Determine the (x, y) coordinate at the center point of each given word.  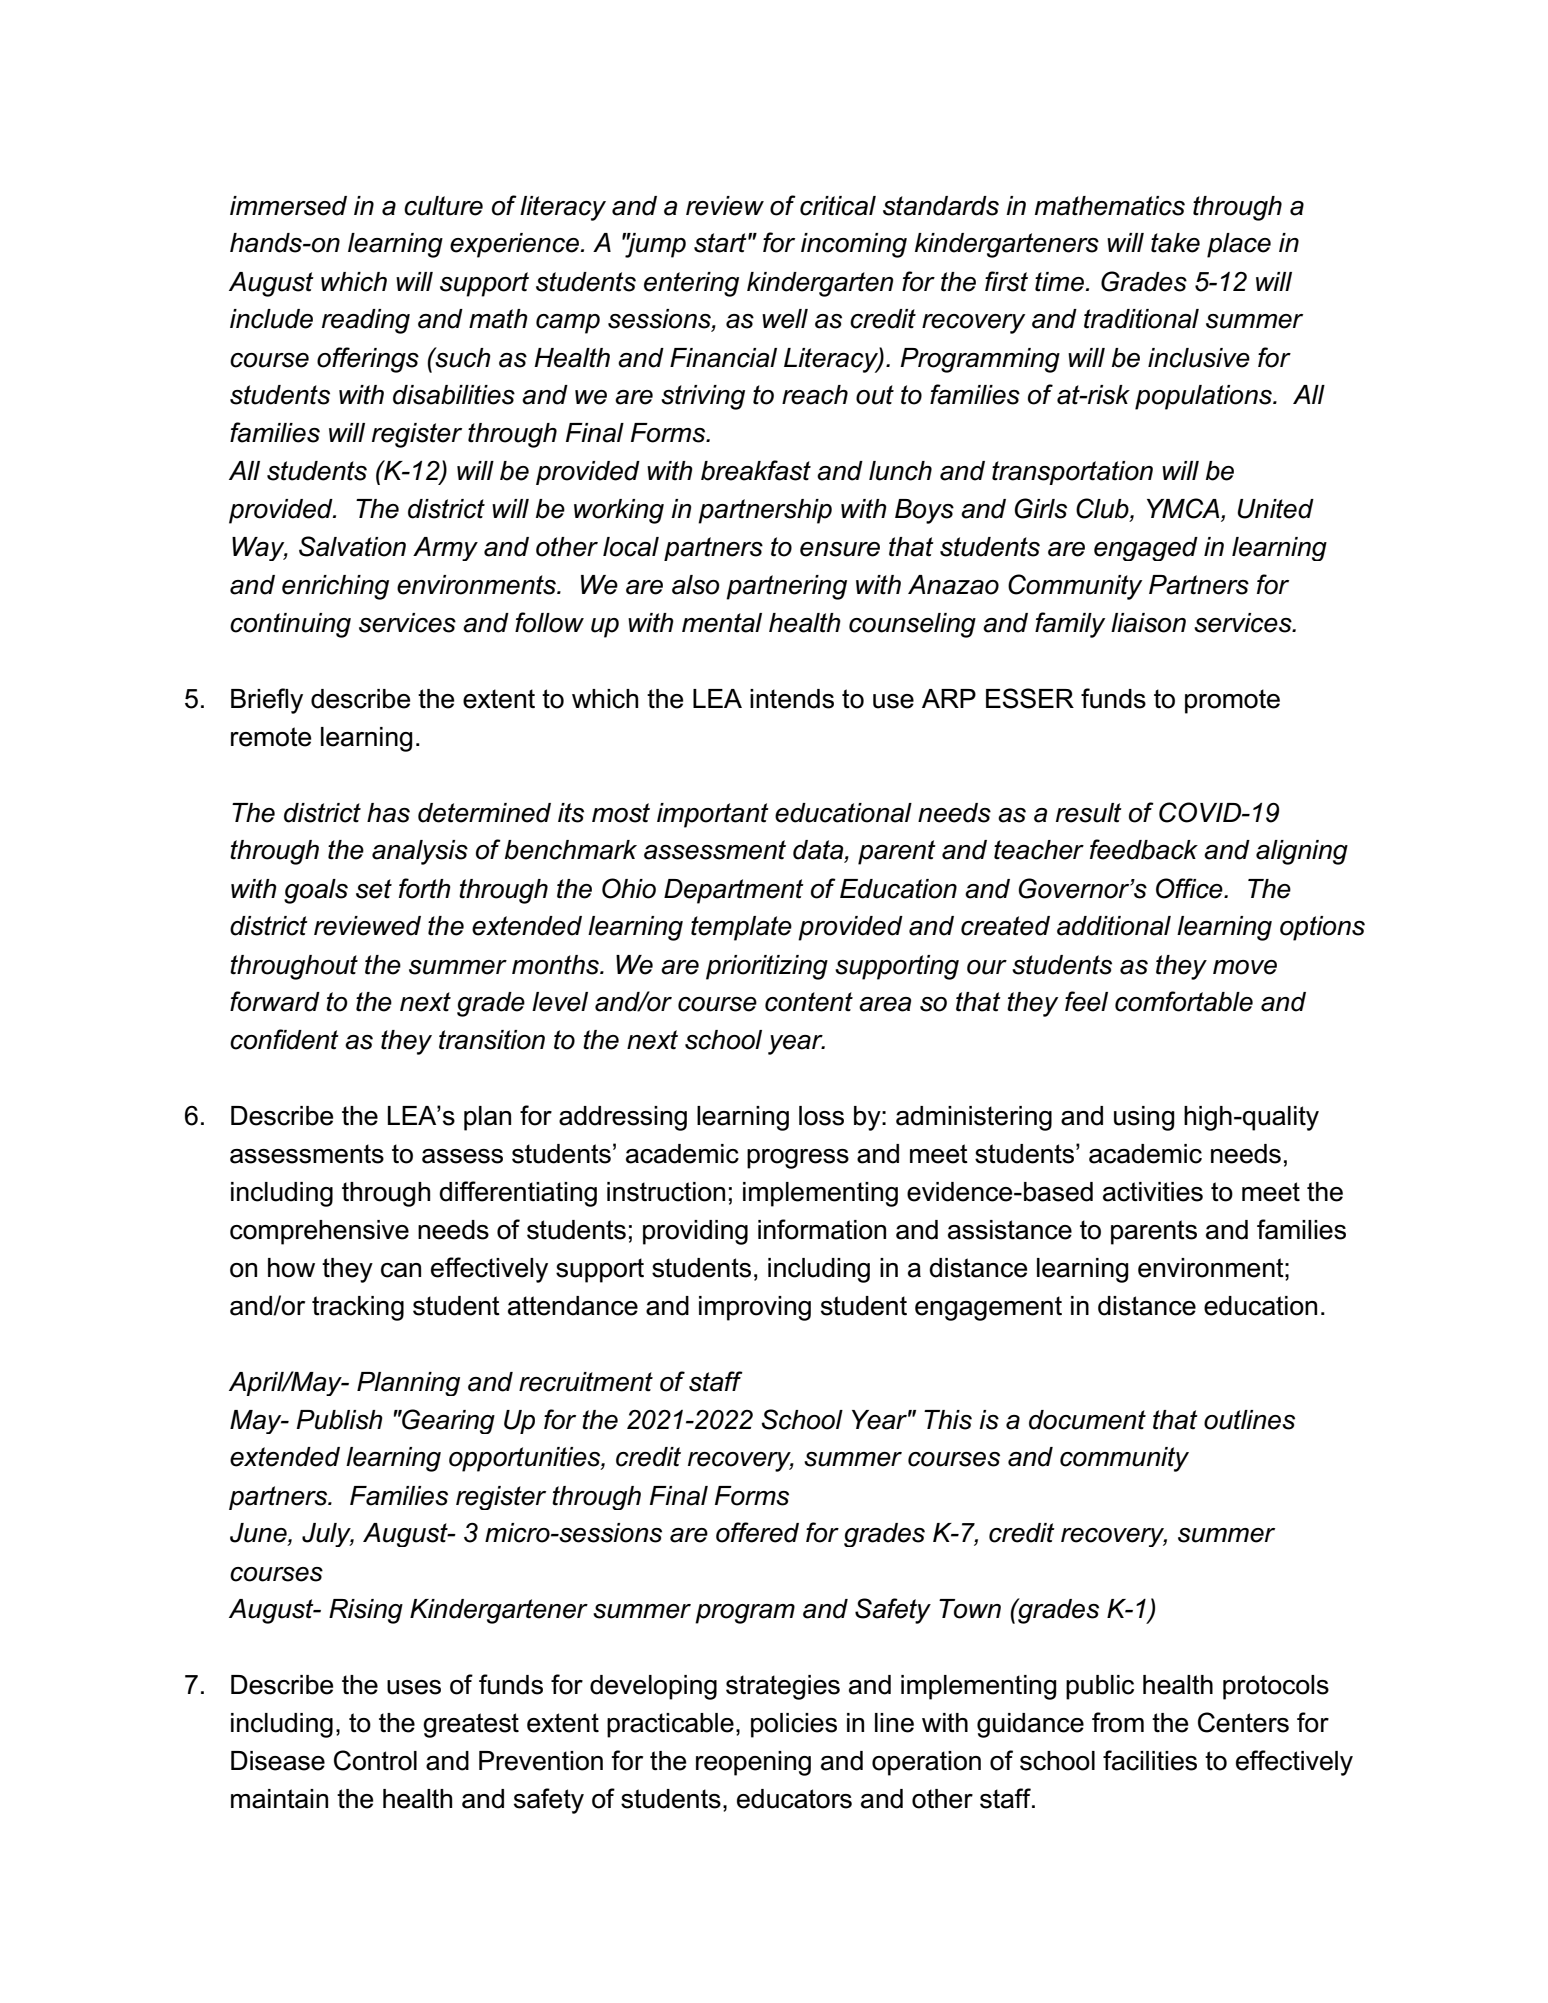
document (1087, 1420)
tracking (358, 1308)
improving (755, 1308)
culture (443, 206)
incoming (854, 245)
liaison (1148, 623)
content (809, 1002)
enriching (335, 587)
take (1175, 243)
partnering (786, 587)
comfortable (1184, 1001)
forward (275, 1001)
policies (794, 1725)
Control (375, 1760)
